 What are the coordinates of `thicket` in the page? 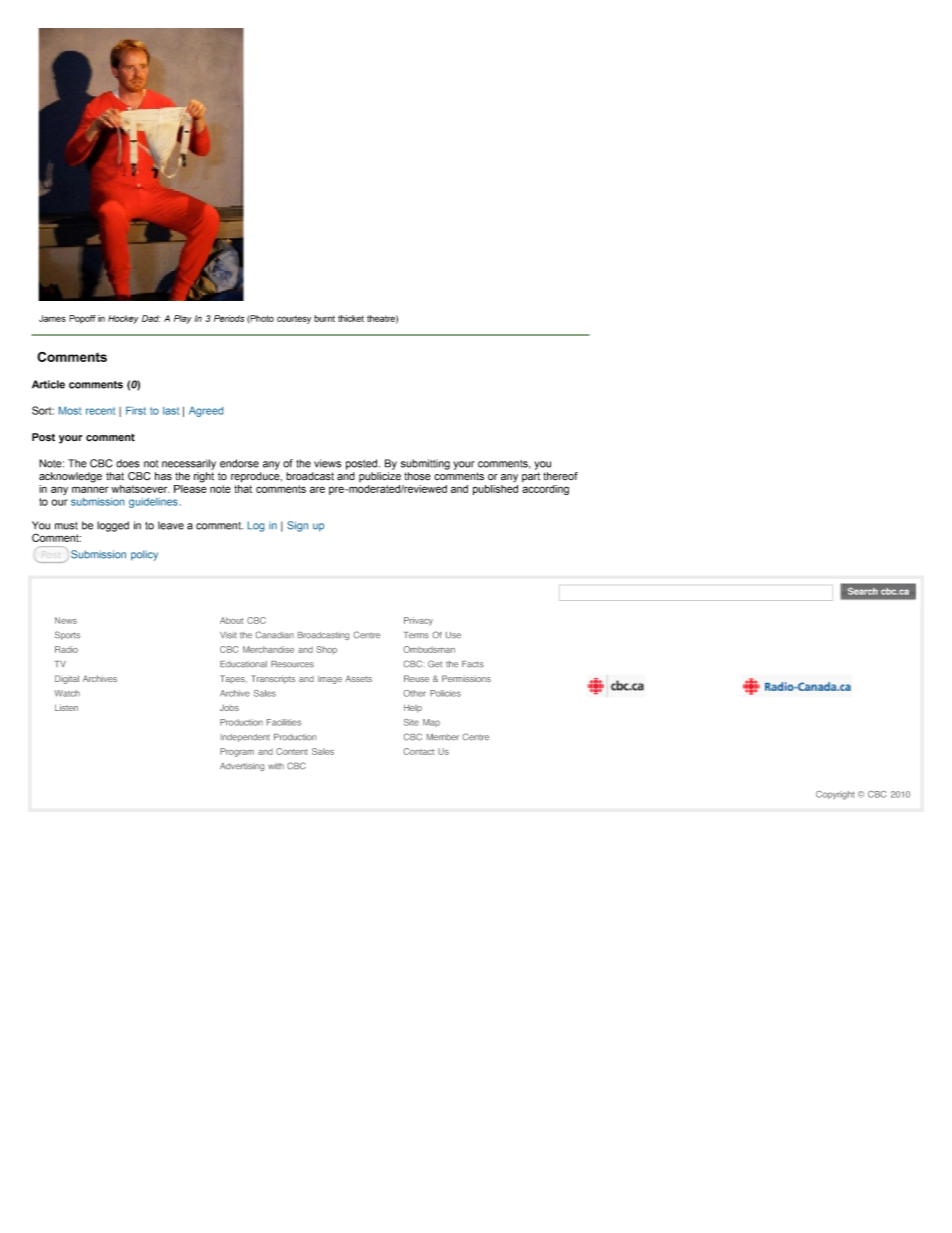 It's located at (351, 318).
